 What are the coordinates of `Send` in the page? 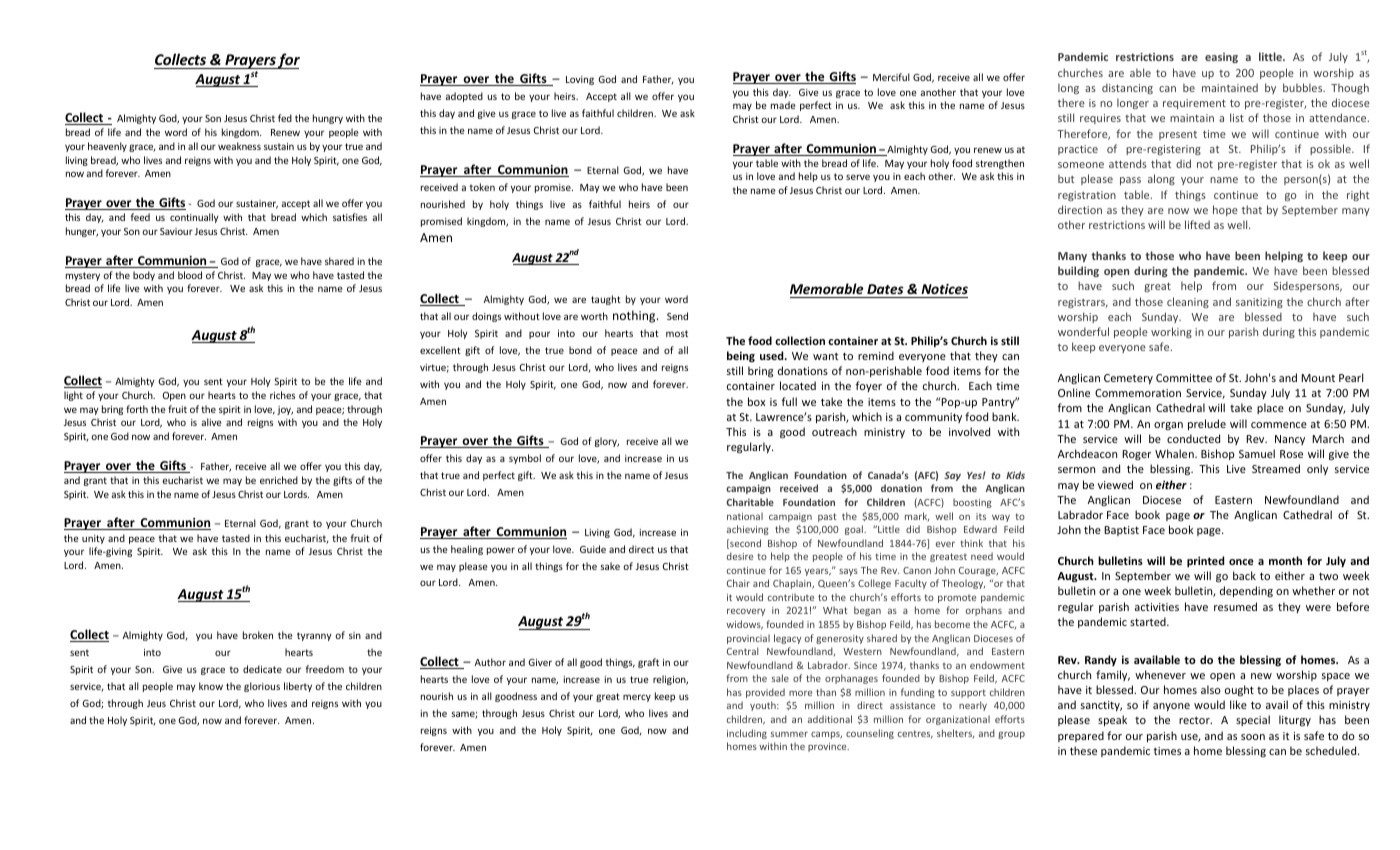 It's located at (677, 316).
